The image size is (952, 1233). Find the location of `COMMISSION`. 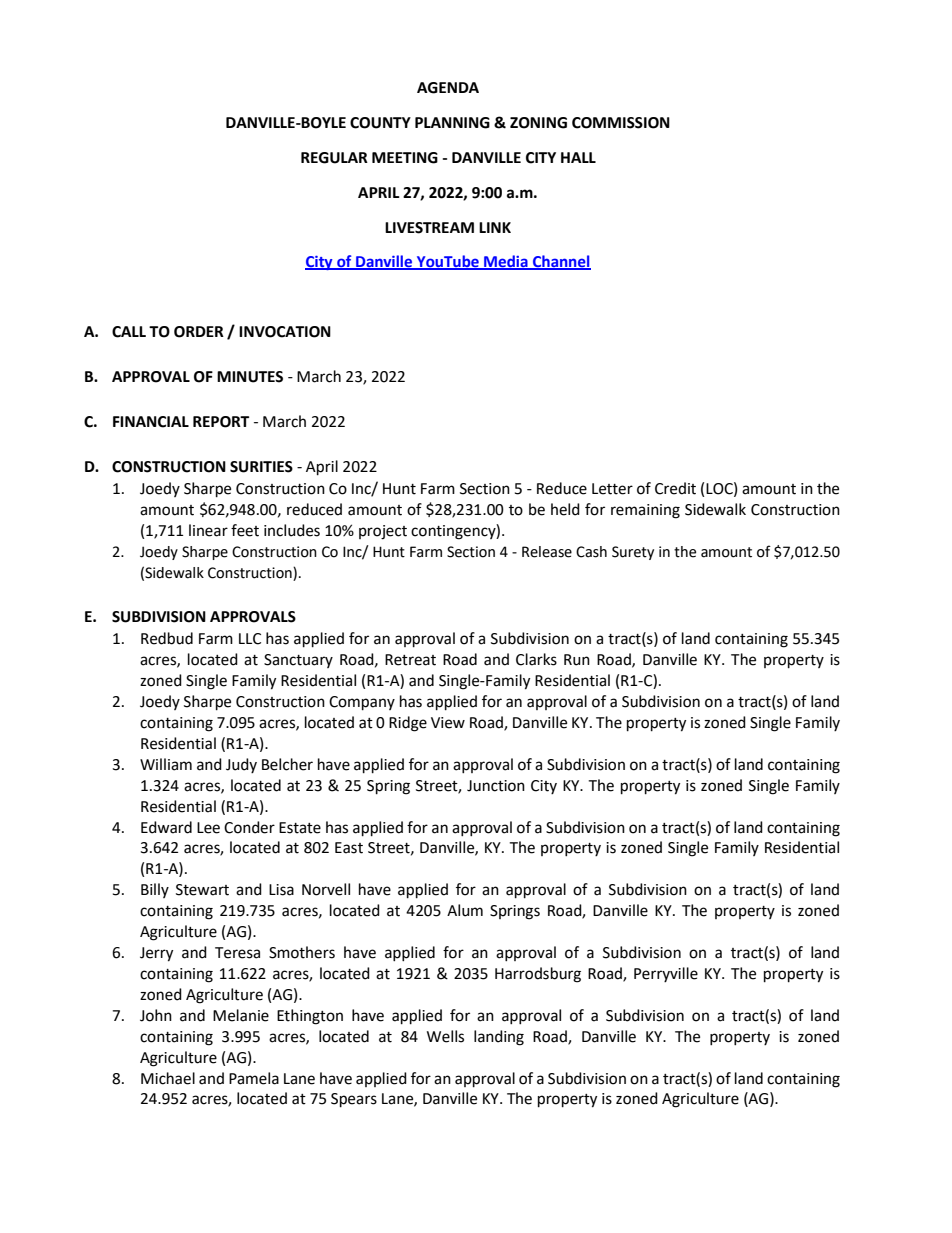

COMMISSION is located at coordinates (621, 123).
